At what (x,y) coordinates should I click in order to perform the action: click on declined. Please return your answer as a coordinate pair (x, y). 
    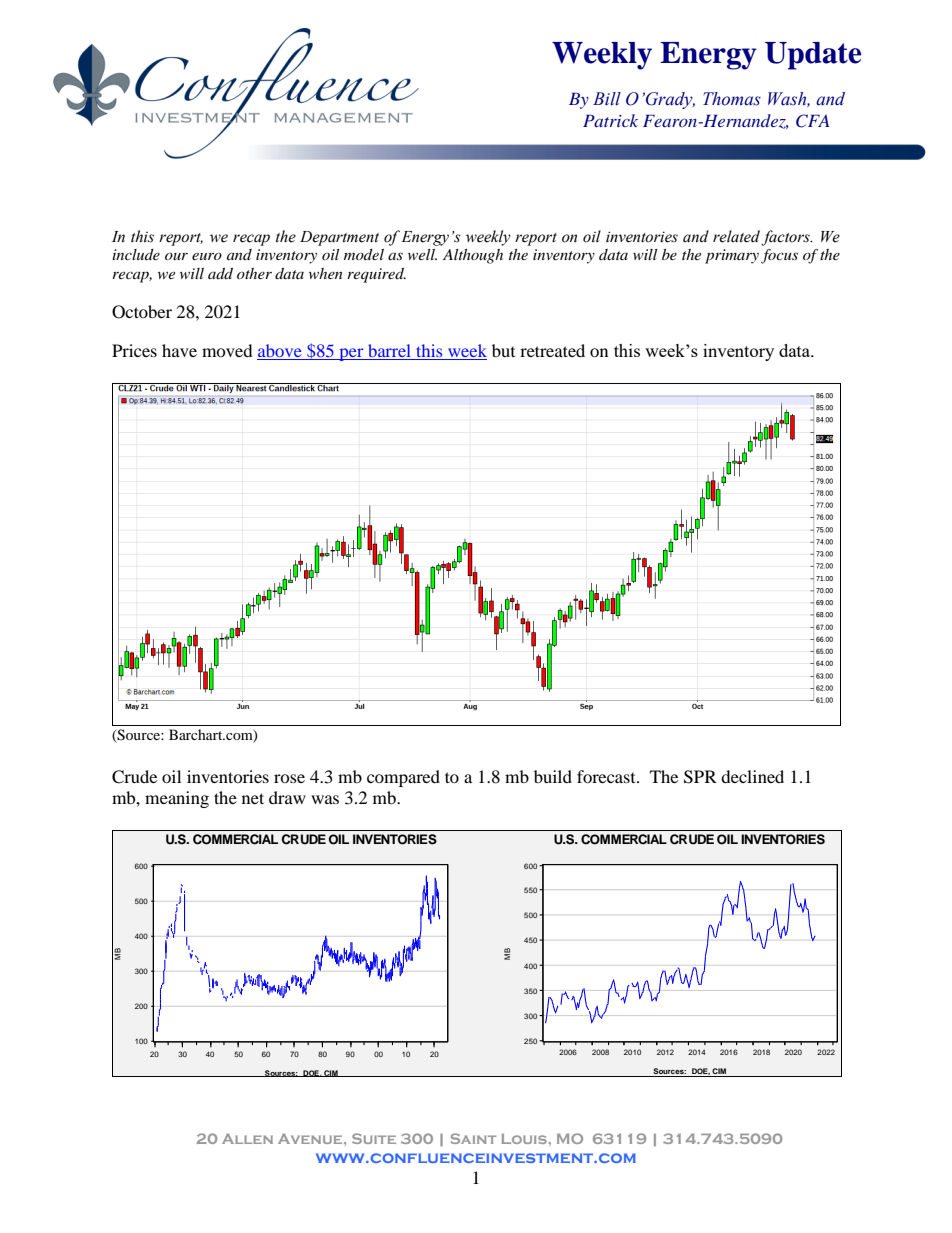
    Looking at the image, I should click on (752, 776).
